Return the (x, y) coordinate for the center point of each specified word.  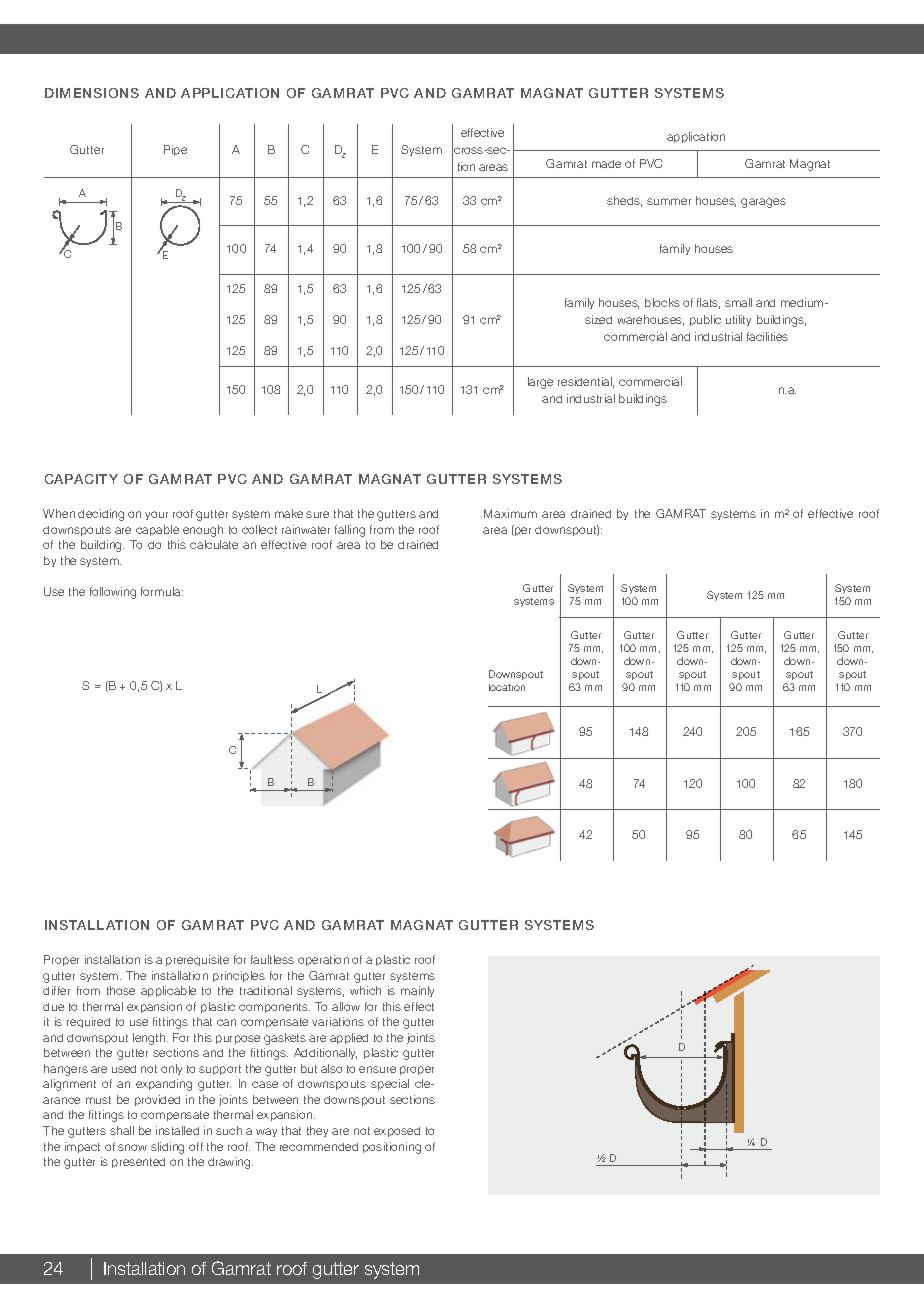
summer (669, 201)
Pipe (175, 150)
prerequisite (197, 960)
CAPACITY (81, 479)
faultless (272, 959)
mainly (417, 991)
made (606, 164)
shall (122, 1130)
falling (350, 531)
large (540, 383)
